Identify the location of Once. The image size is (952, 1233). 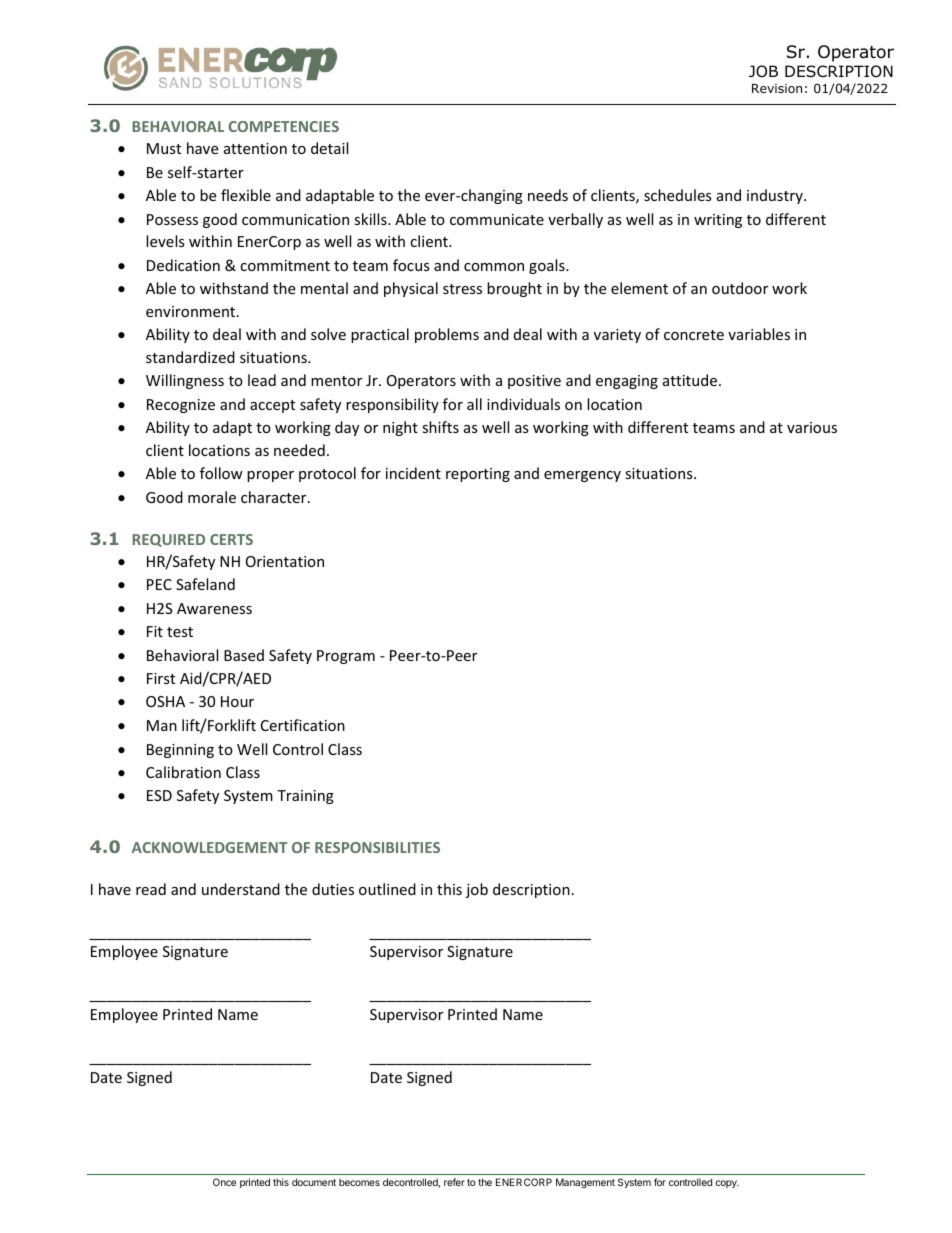
(224, 1182).
